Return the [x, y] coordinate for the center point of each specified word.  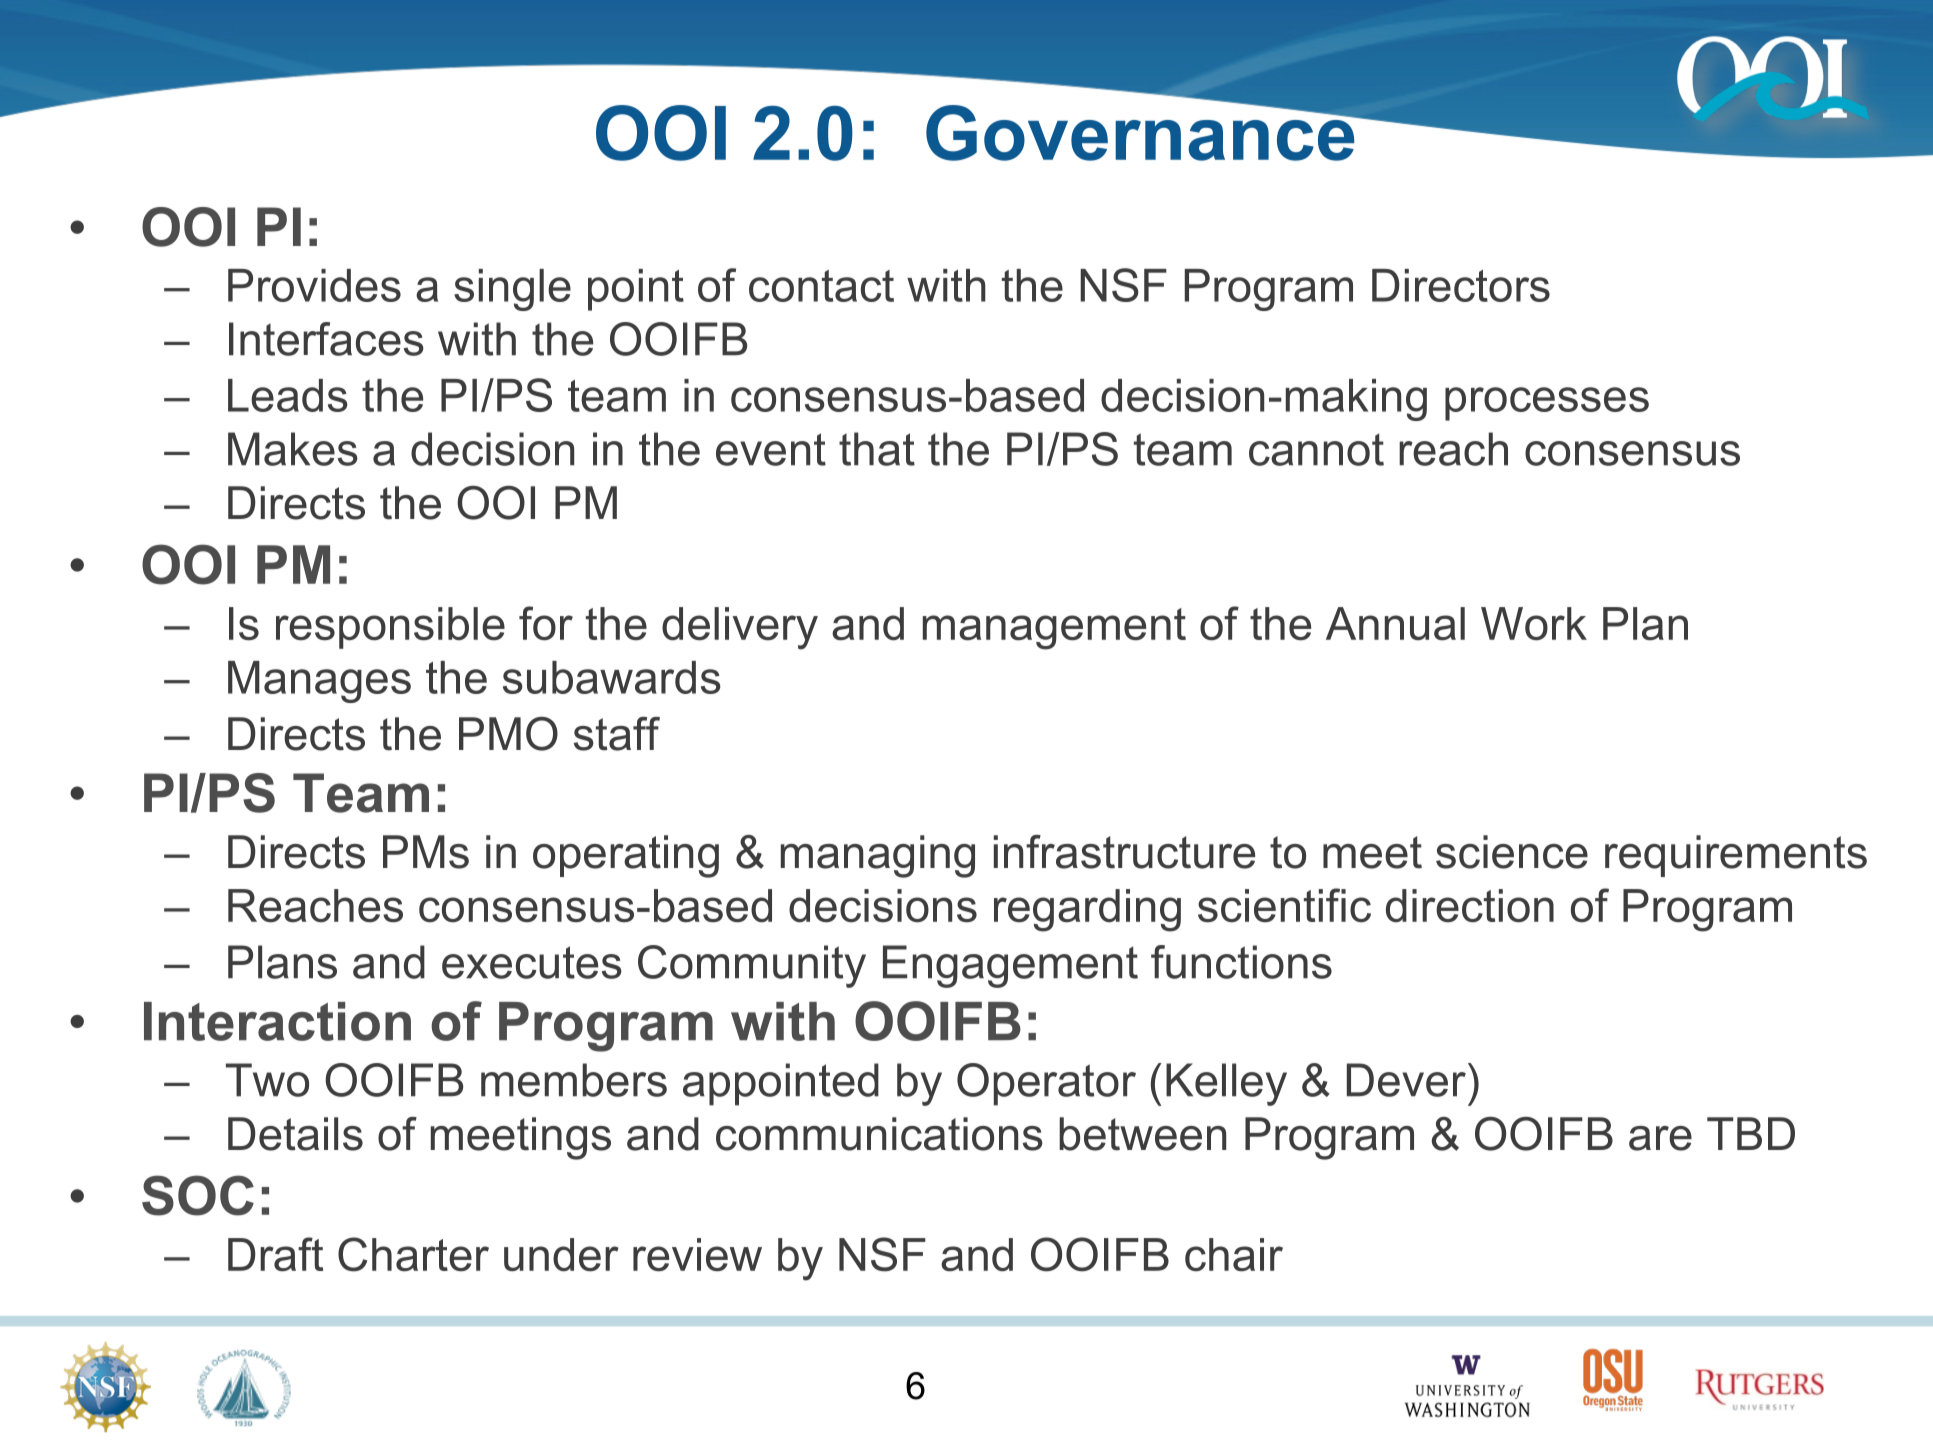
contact [821, 286]
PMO [508, 734]
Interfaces [326, 339]
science [1512, 852]
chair [1234, 1255]
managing [878, 856]
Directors [1461, 285]
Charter [413, 1254]
